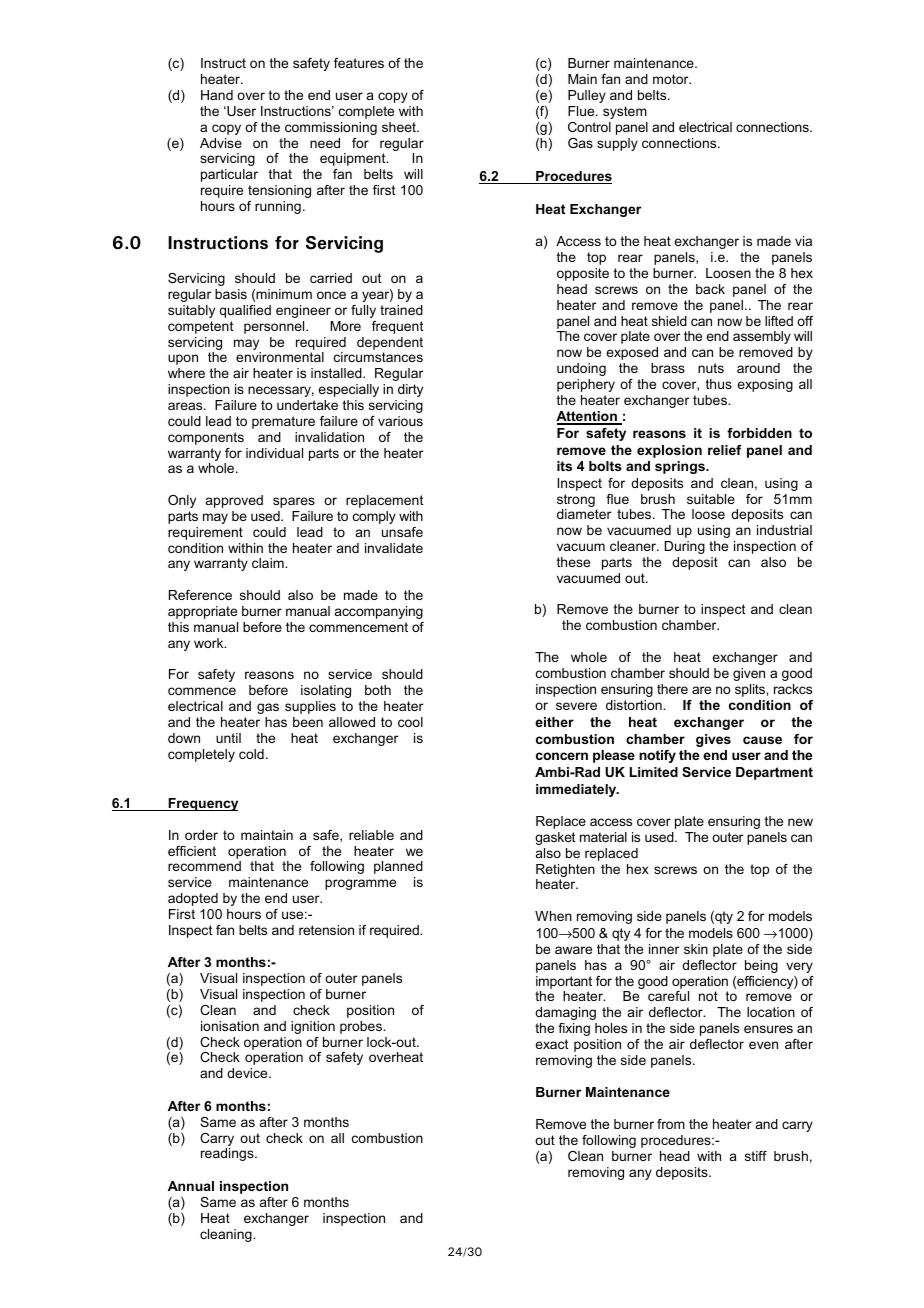 The image size is (924, 1308). I want to click on cold, so click(251, 754).
